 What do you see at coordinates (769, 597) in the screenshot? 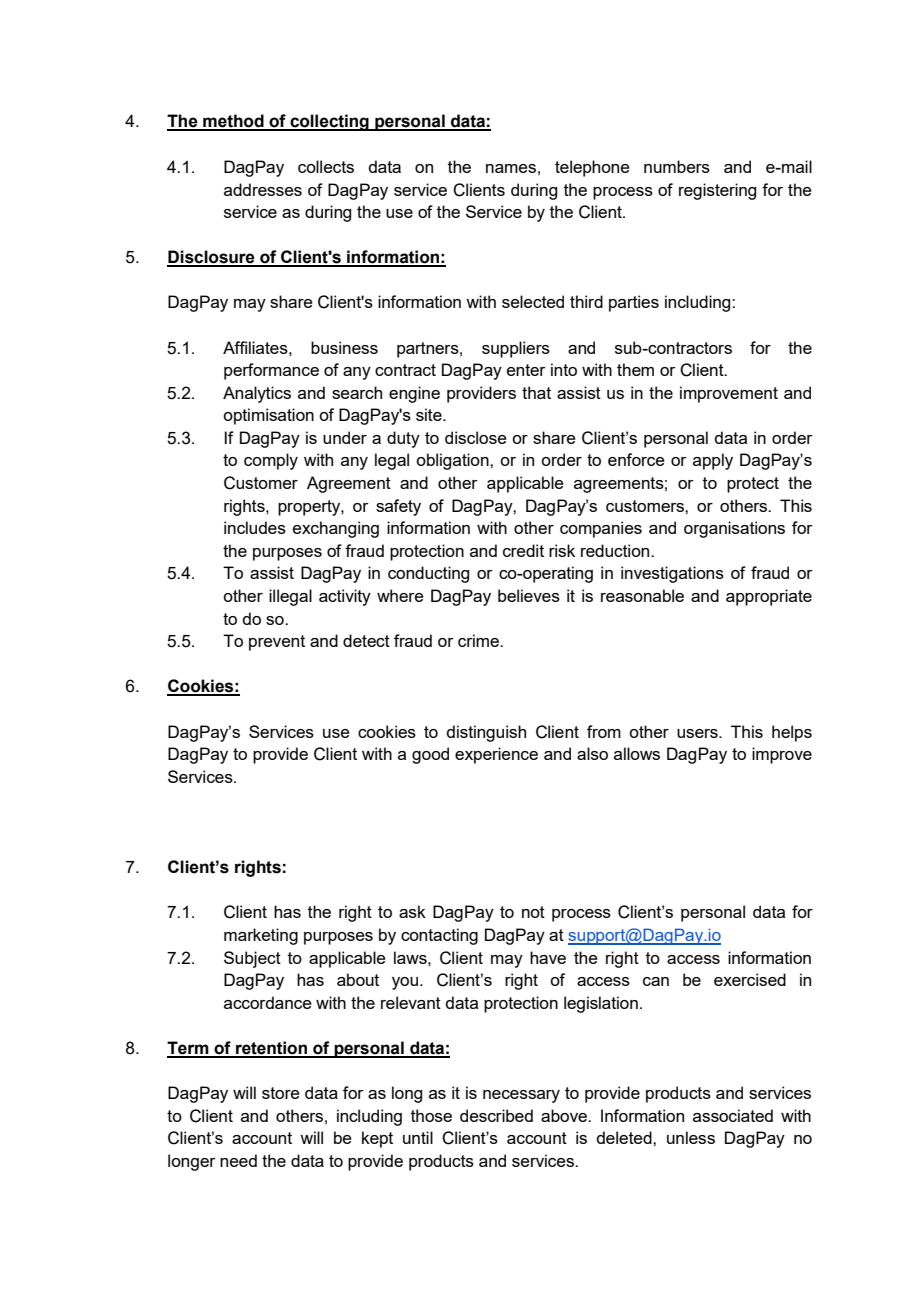
I see `appropriate` at bounding box center [769, 597].
